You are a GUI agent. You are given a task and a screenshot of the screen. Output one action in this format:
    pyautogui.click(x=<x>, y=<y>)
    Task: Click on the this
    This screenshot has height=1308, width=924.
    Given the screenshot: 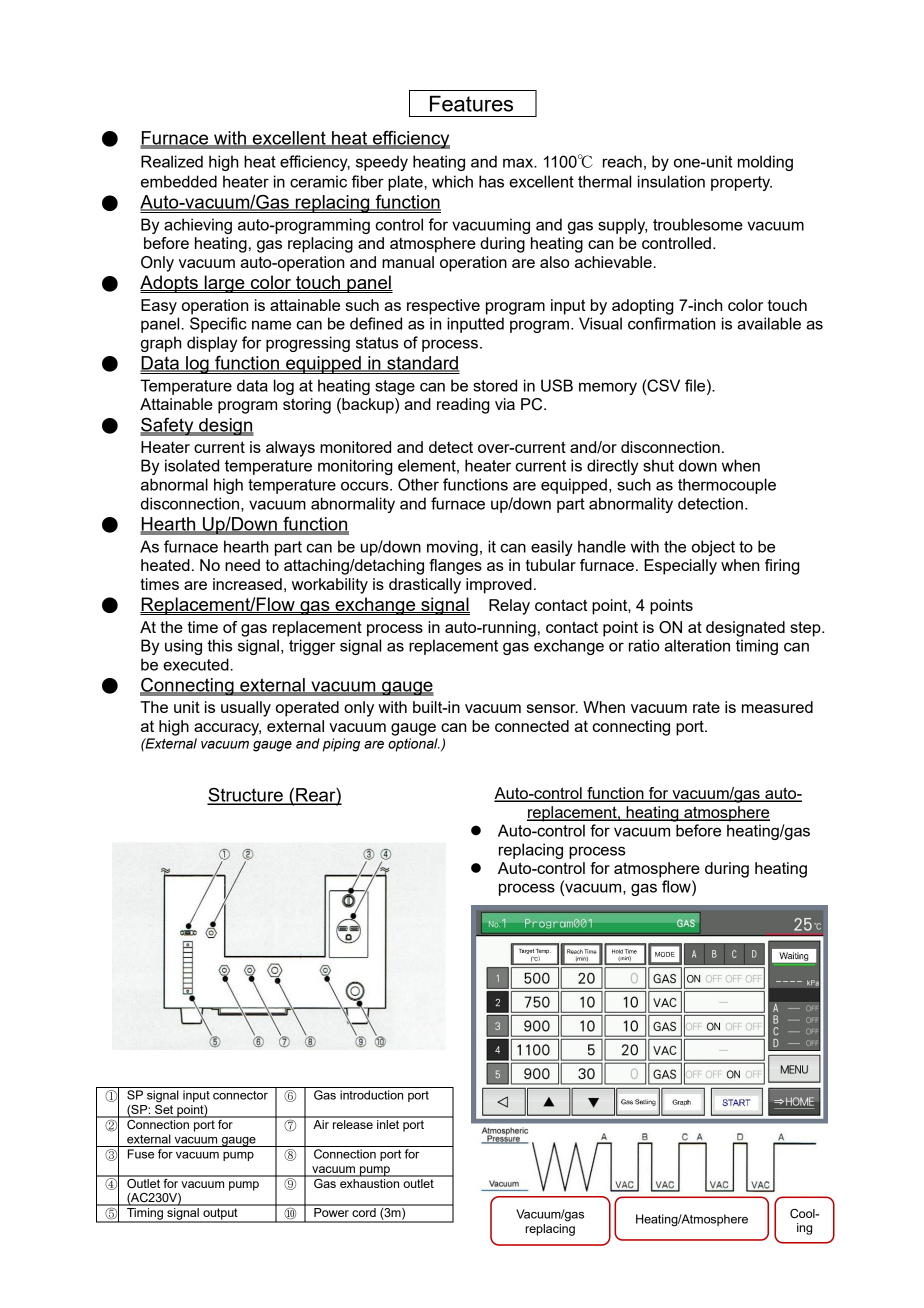 What is the action you would take?
    pyautogui.click(x=220, y=645)
